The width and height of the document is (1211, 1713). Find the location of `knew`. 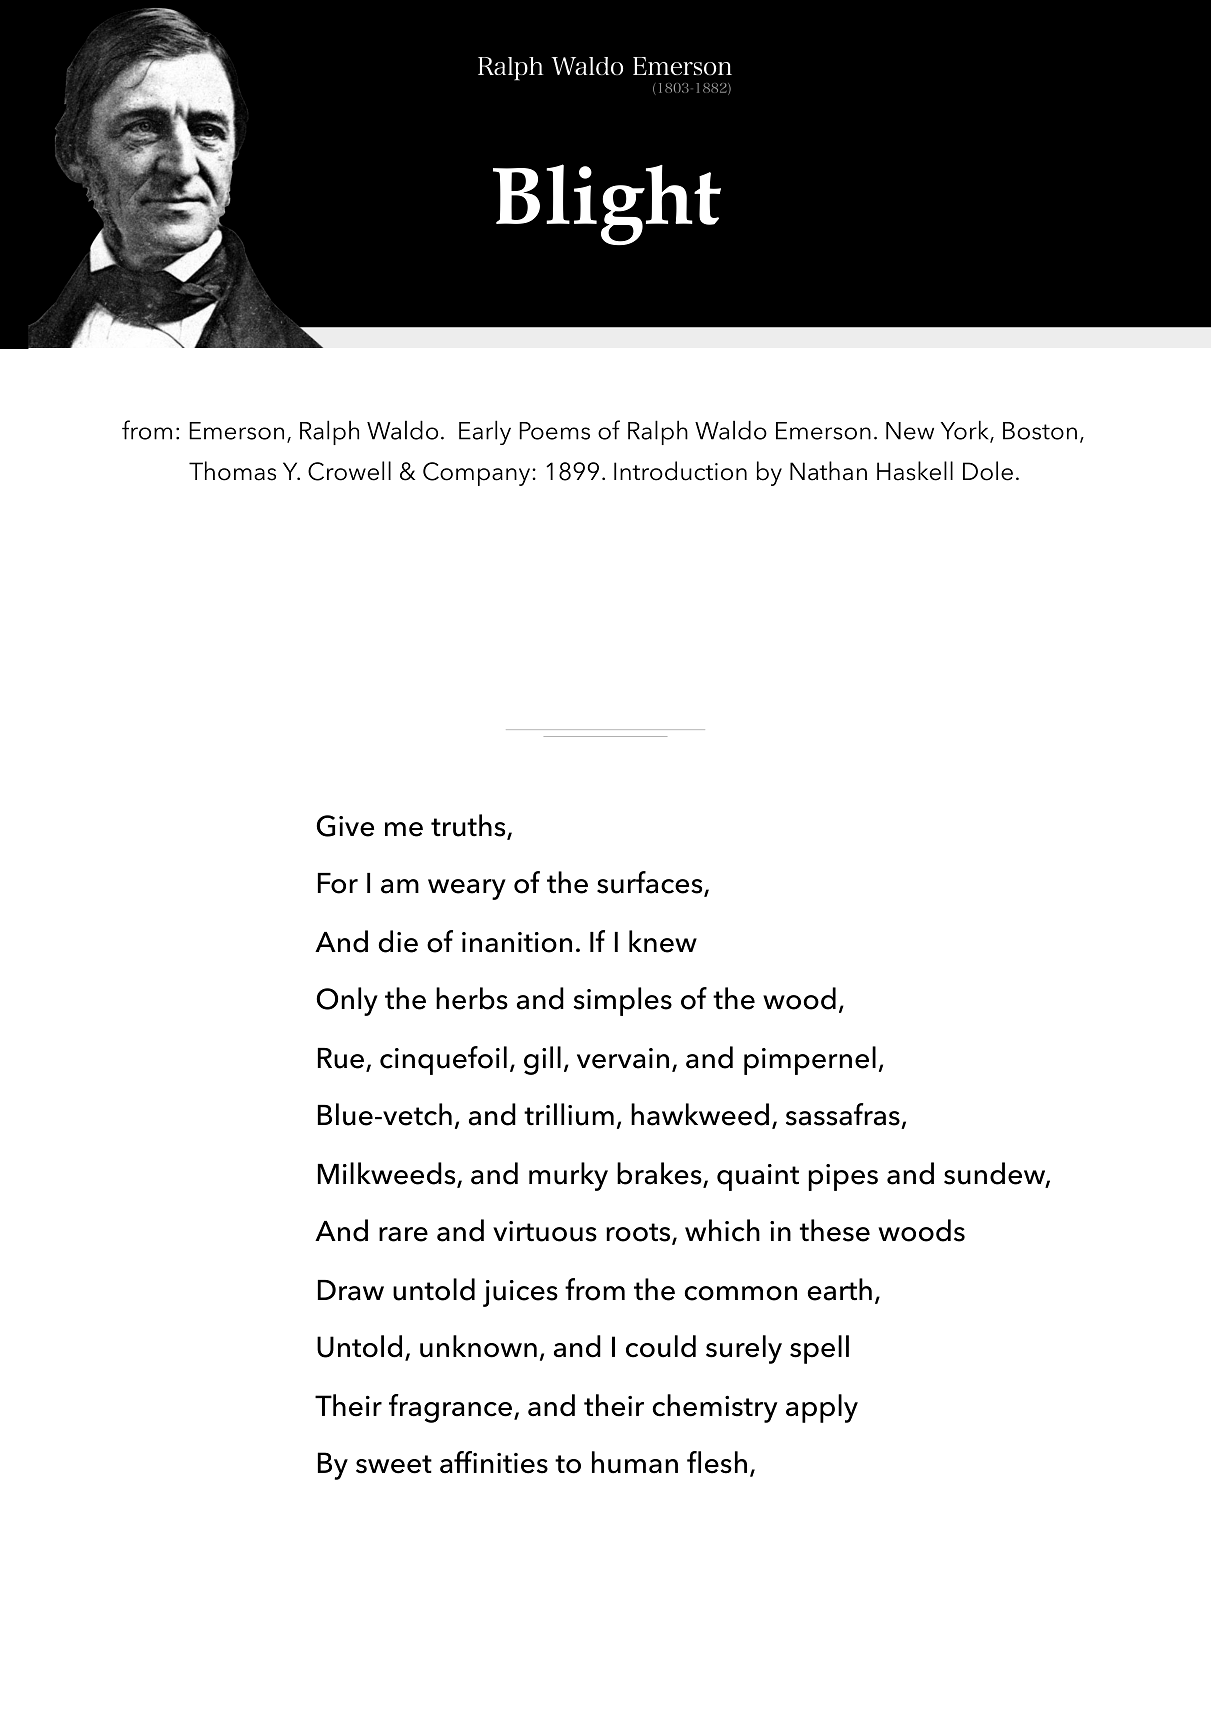

knew is located at coordinates (663, 941).
